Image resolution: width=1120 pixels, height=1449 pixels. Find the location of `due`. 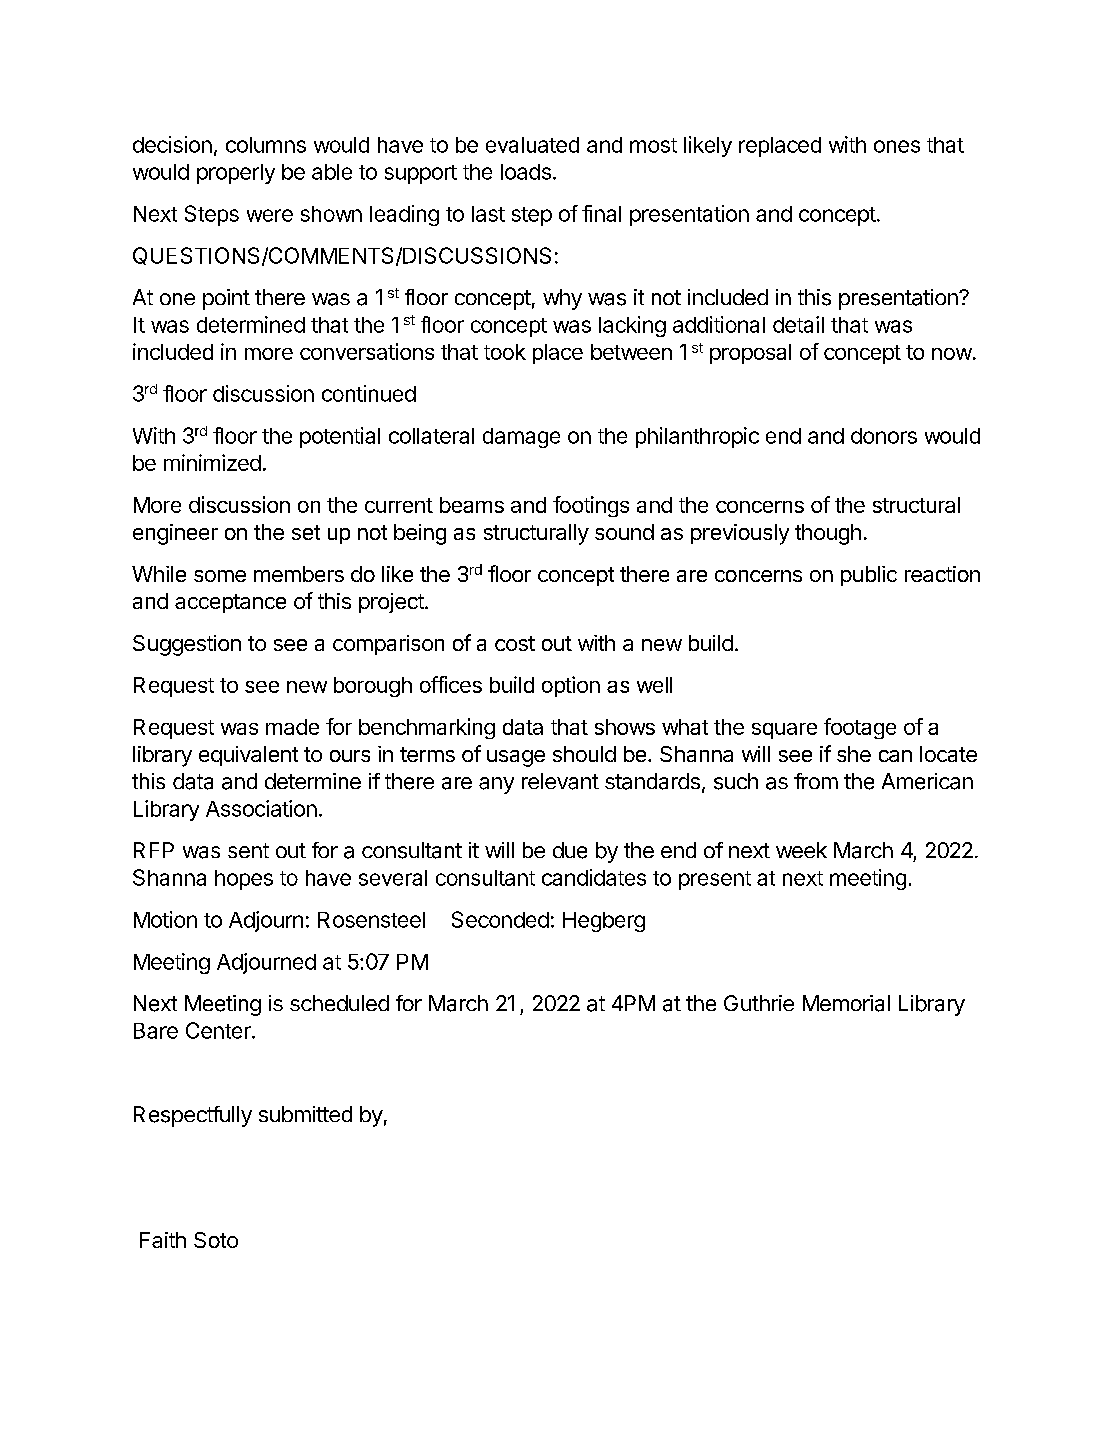

due is located at coordinates (570, 850).
